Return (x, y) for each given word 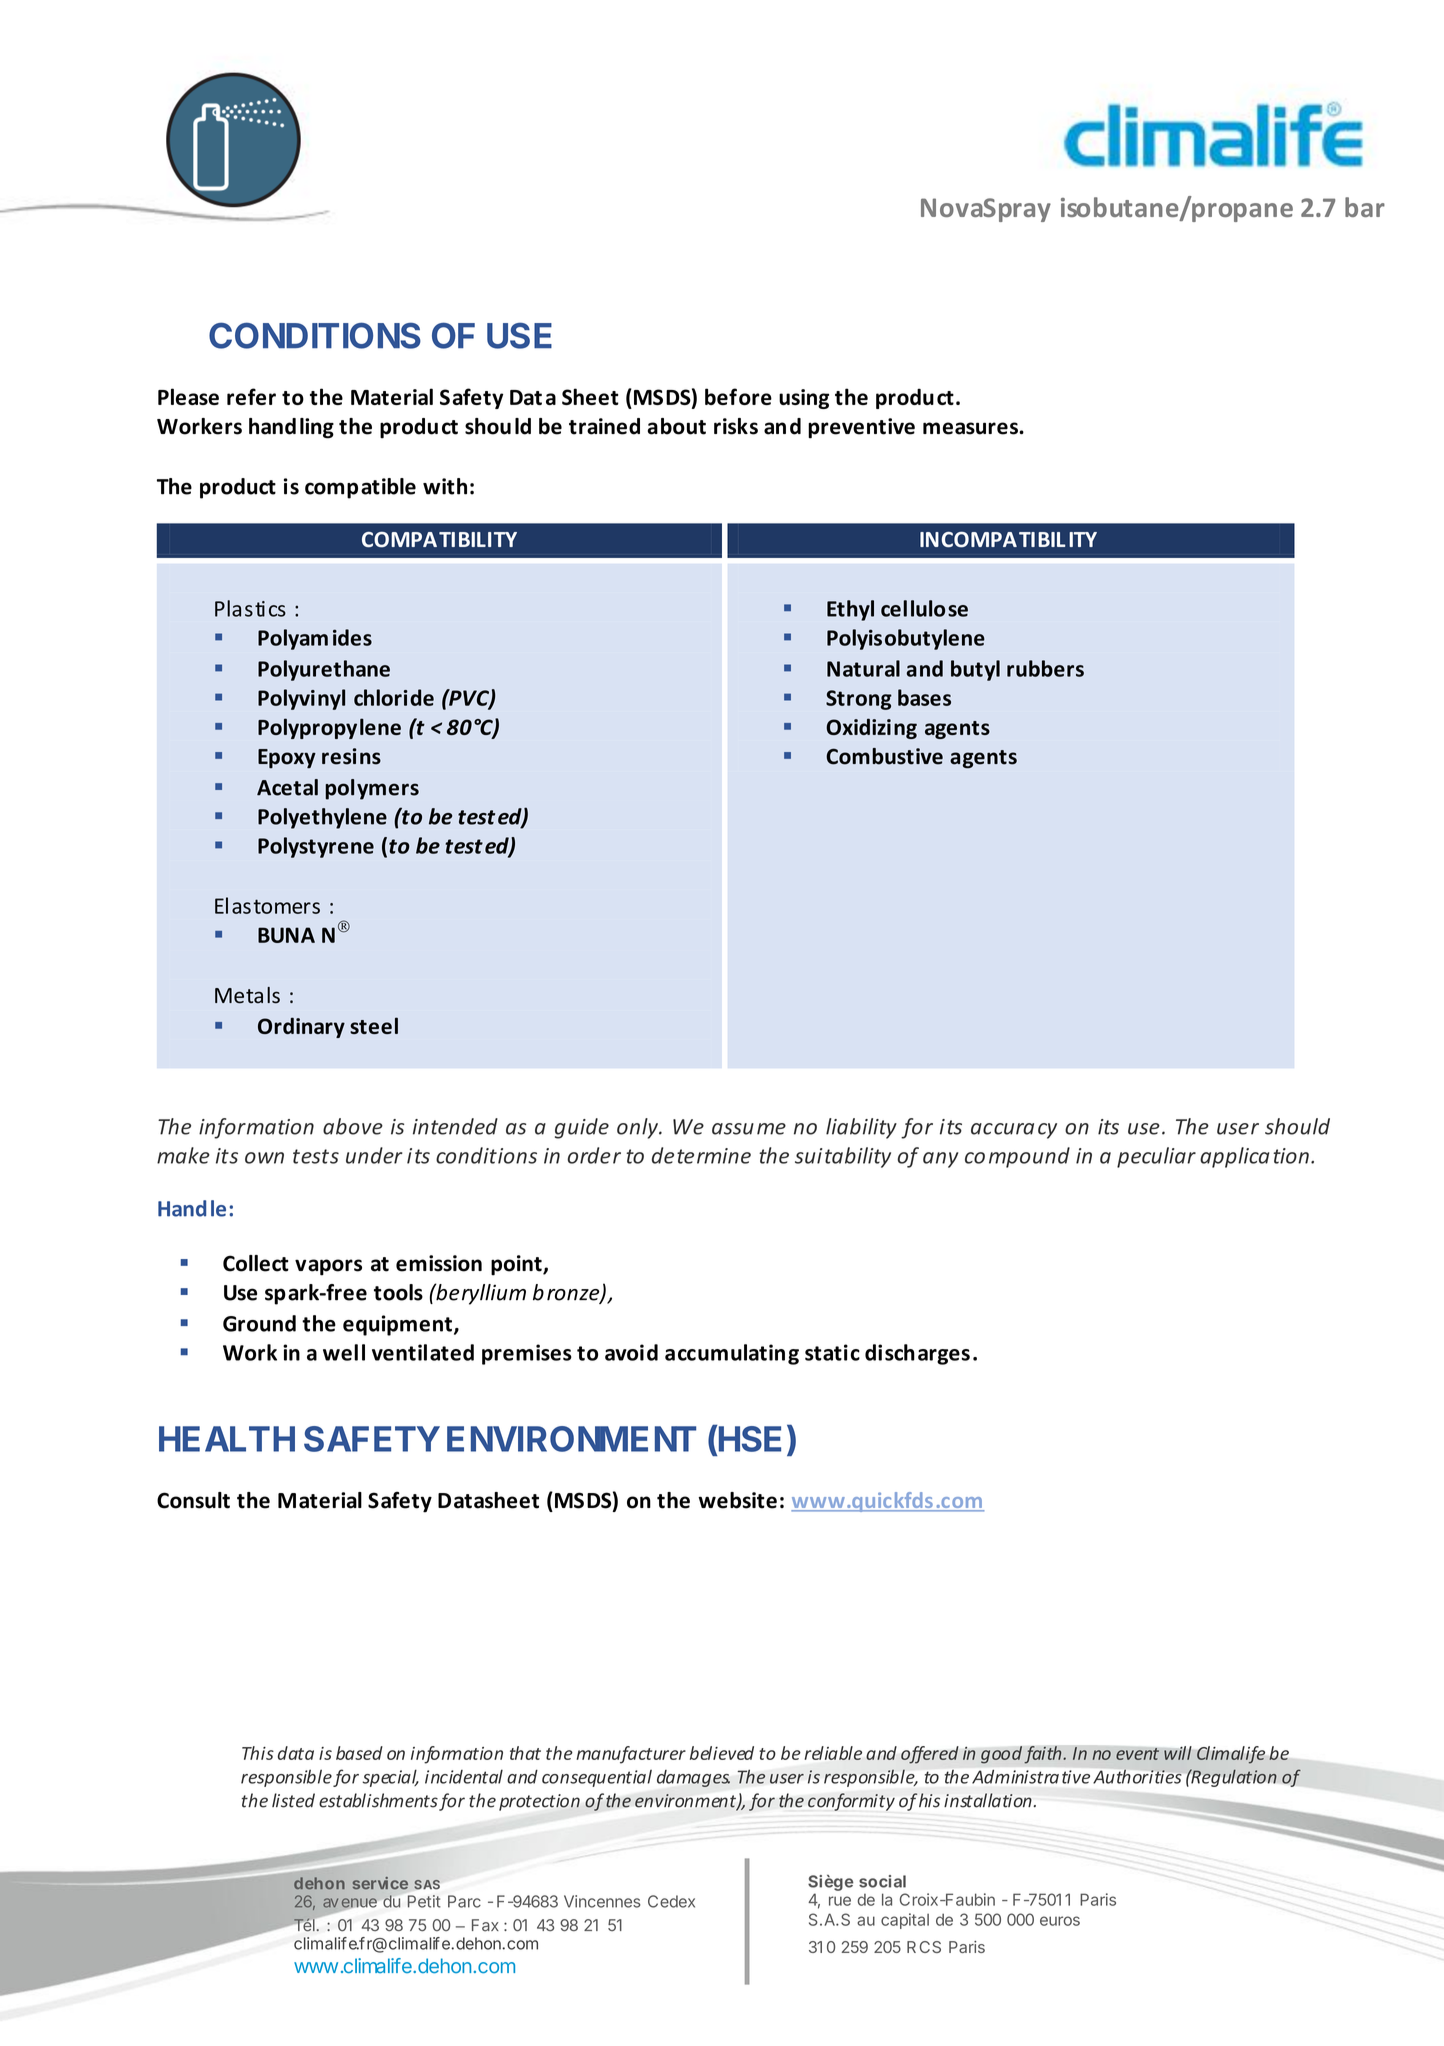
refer (251, 396)
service (380, 1883)
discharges (917, 1354)
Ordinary (301, 1027)
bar (1365, 207)
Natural (863, 668)
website (737, 1500)
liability (861, 1128)
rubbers (1045, 668)
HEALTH (227, 1439)
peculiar (1156, 1157)
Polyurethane (324, 670)
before (738, 396)
